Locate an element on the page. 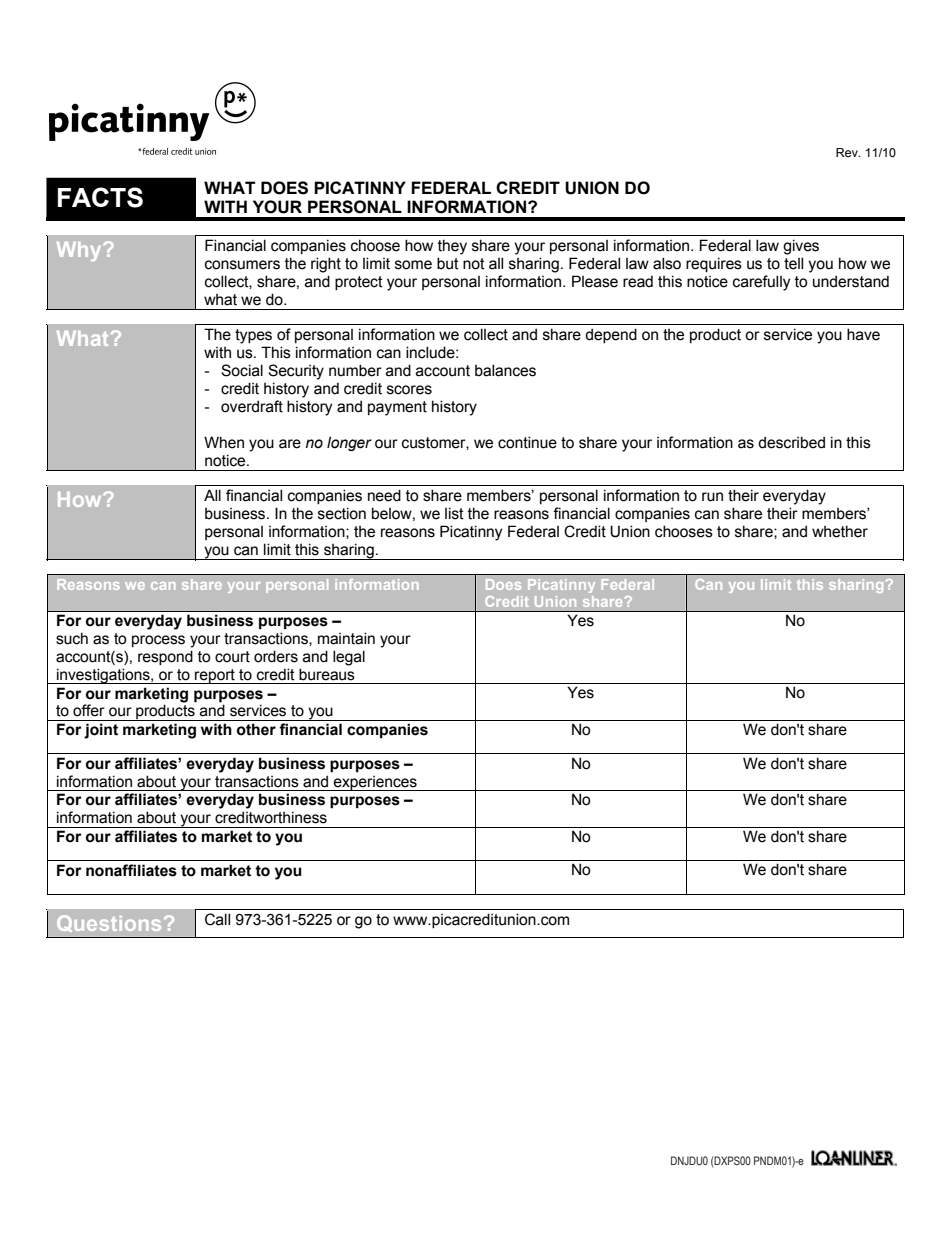 The image size is (952, 1233). FACTS is located at coordinates (100, 197).
